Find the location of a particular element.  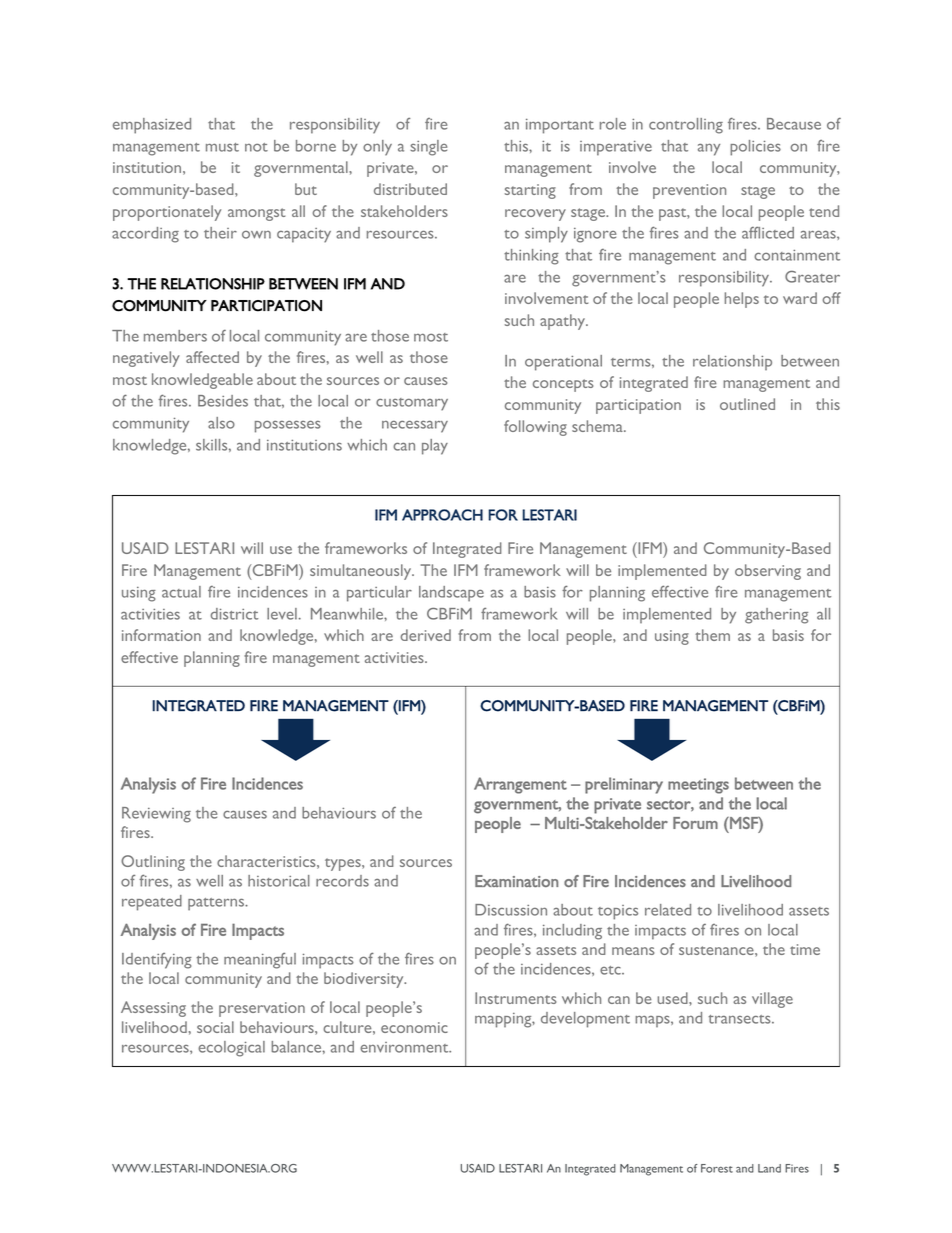

must is located at coordinates (222, 147).
